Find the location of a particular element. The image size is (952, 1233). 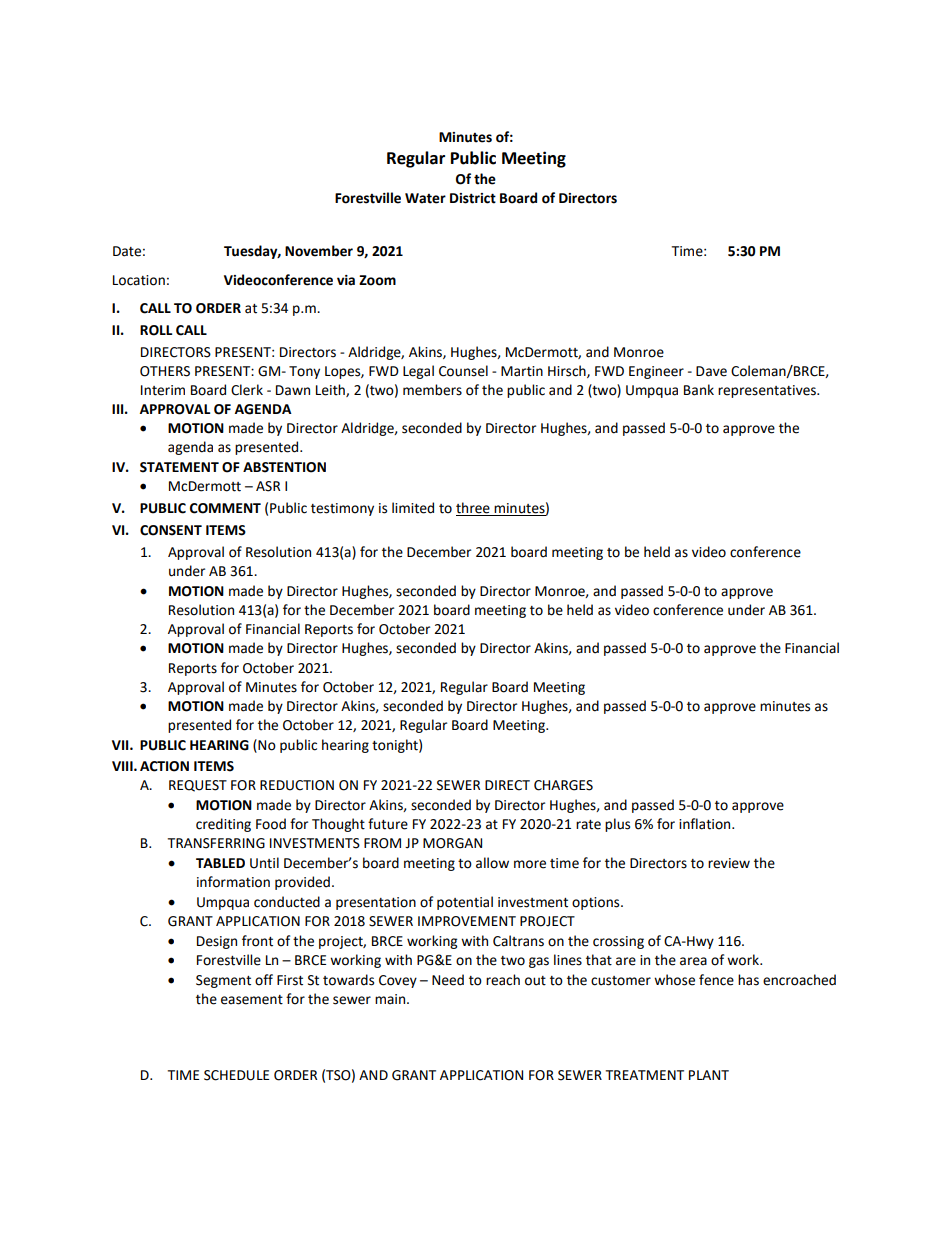

main is located at coordinates (391, 999).
